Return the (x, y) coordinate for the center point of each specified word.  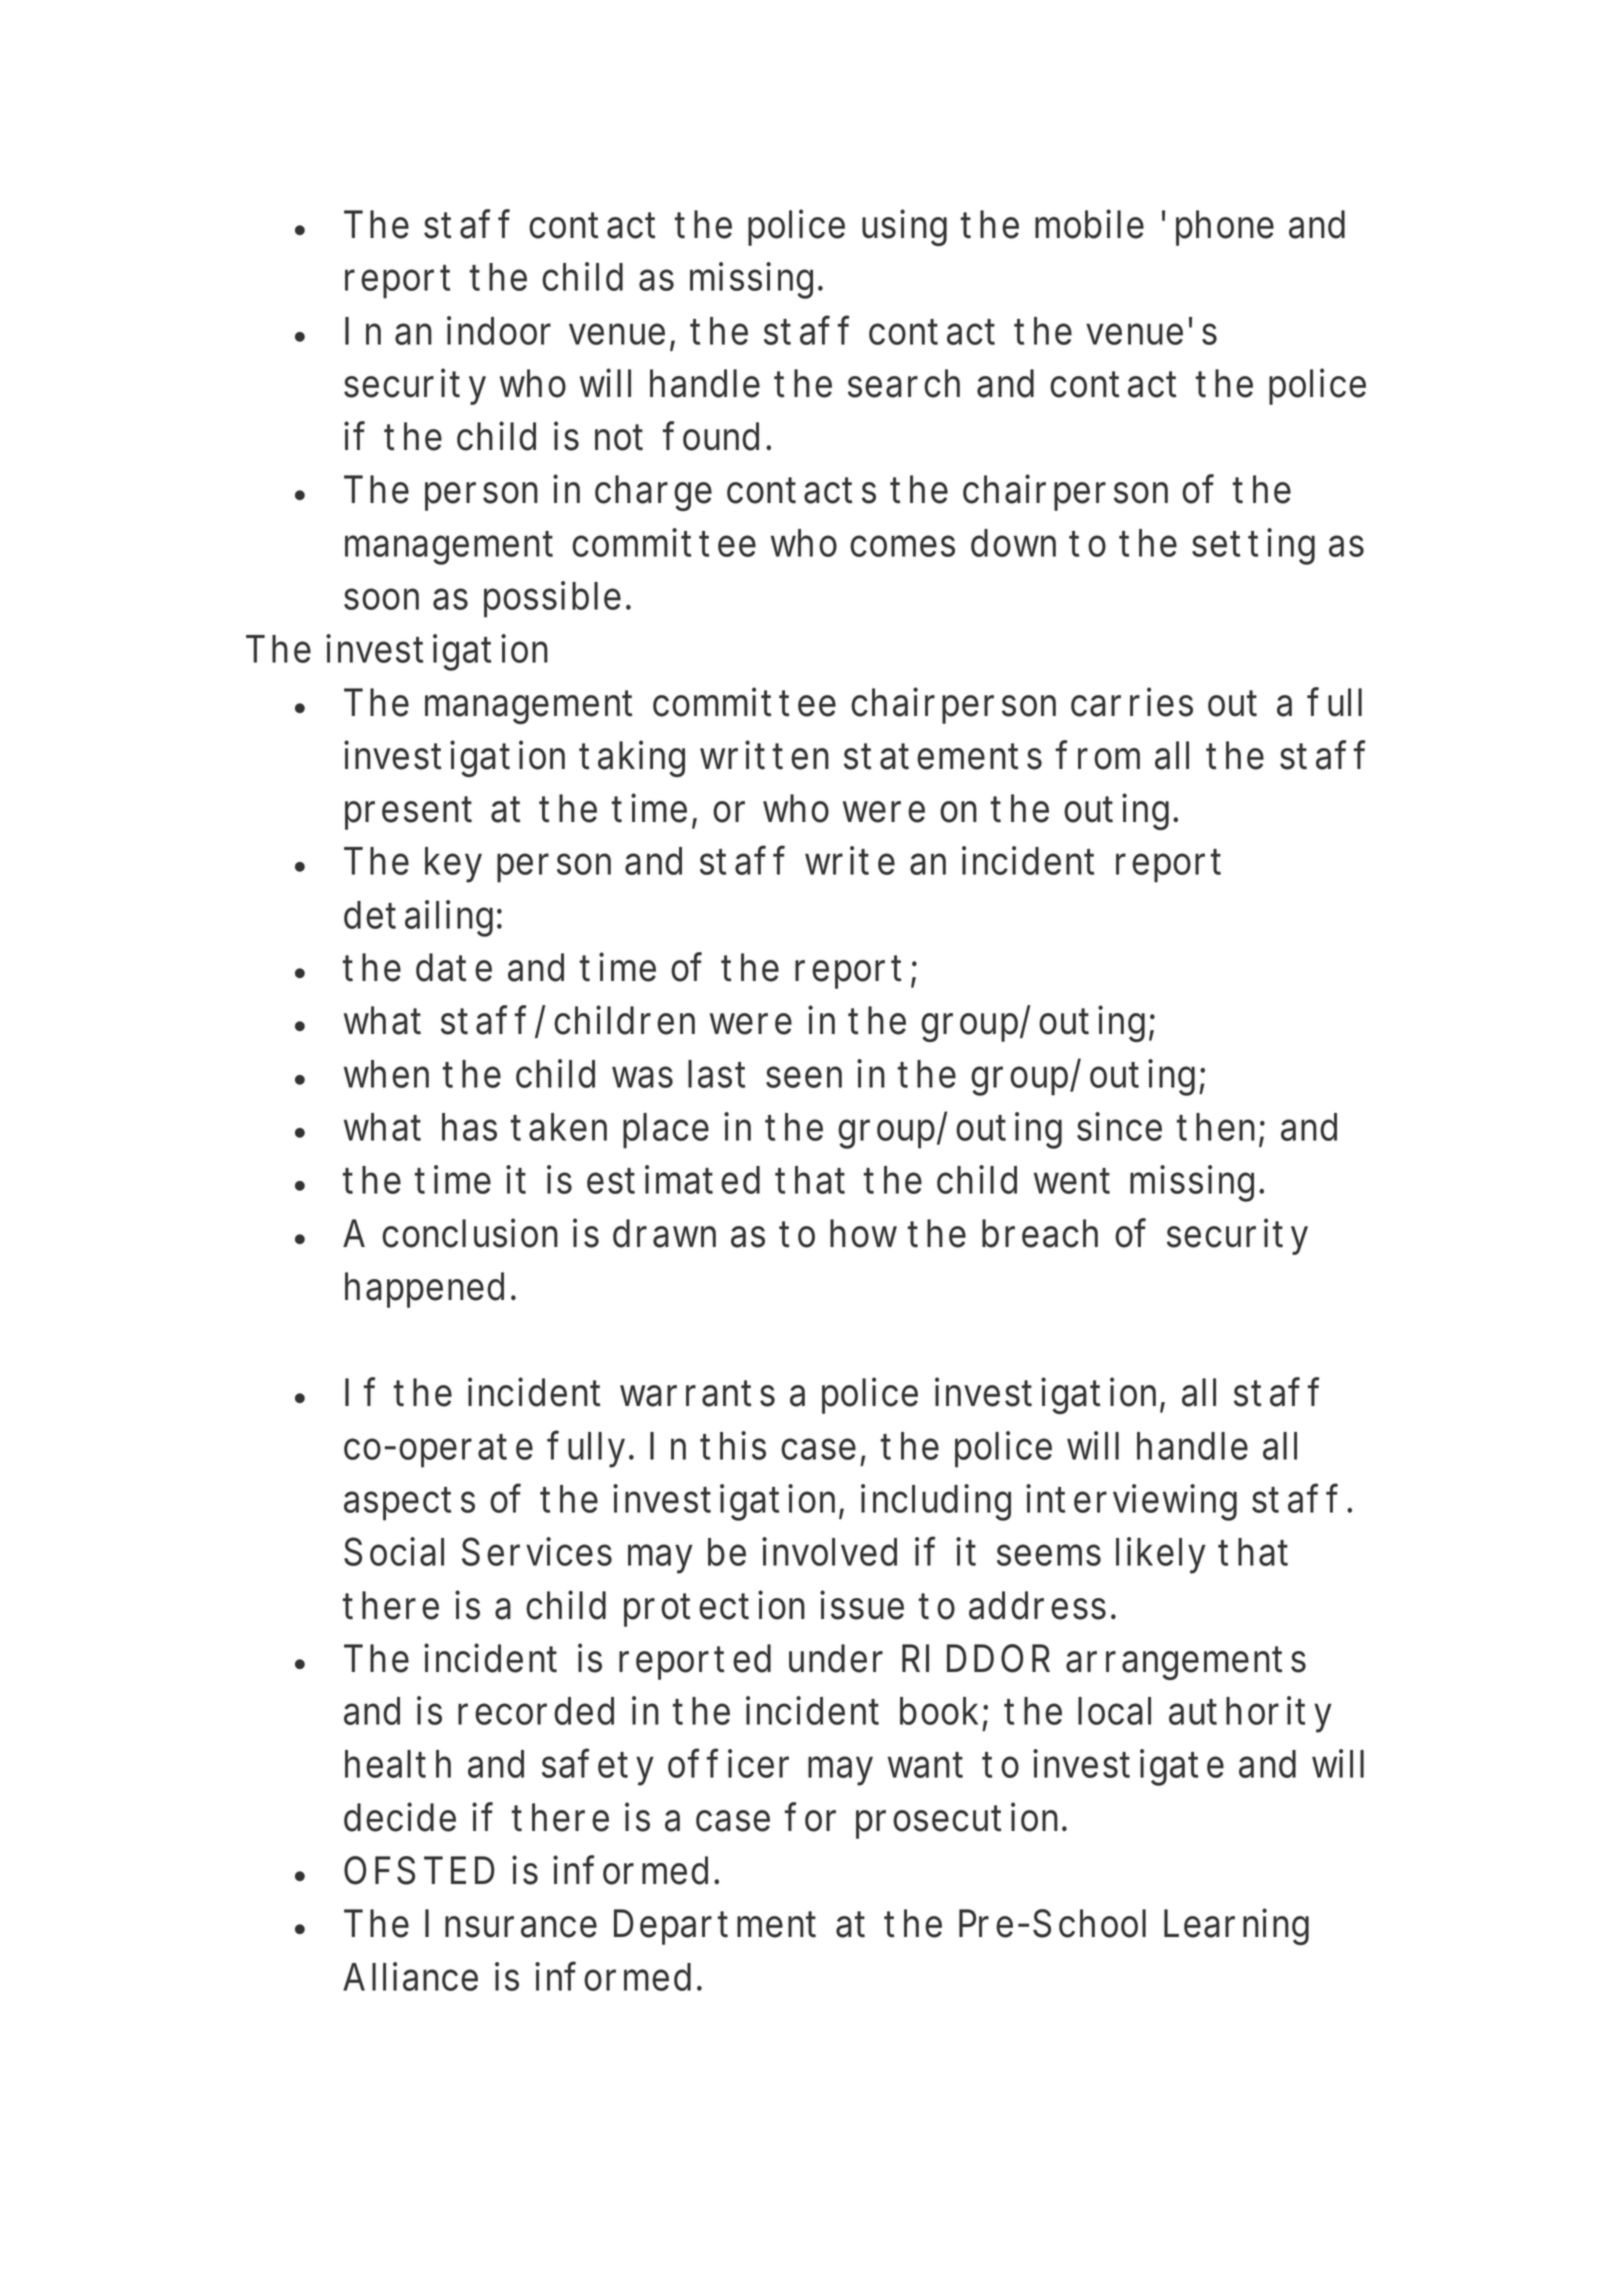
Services (537, 1551)
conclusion (470, 1233)
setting (1253, 546)
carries (1132, 702)
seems (1049, 1555)
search (904, 383)
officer (728, 1763)
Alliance (410, 1976)
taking (633, 758)
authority (1250, 1714)
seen (804, 1077)
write (850, 860)
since (1119, 1126)
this (734, 1445)
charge (653, 493)
